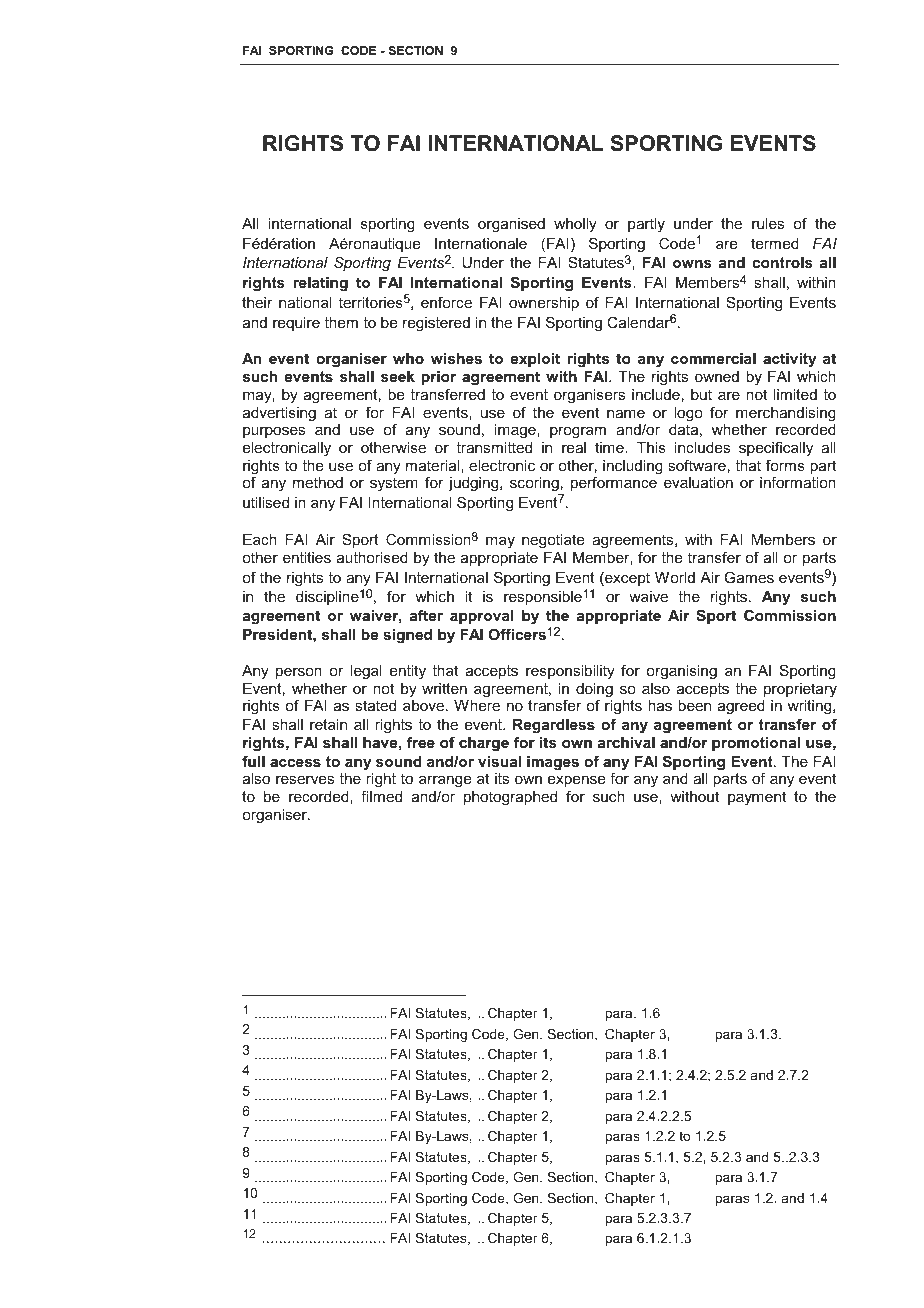 This page has height=1308, width=924. What do you see at coordinates (681, 672) in the page?
I see `organising` at bounding box center [681, 672].
